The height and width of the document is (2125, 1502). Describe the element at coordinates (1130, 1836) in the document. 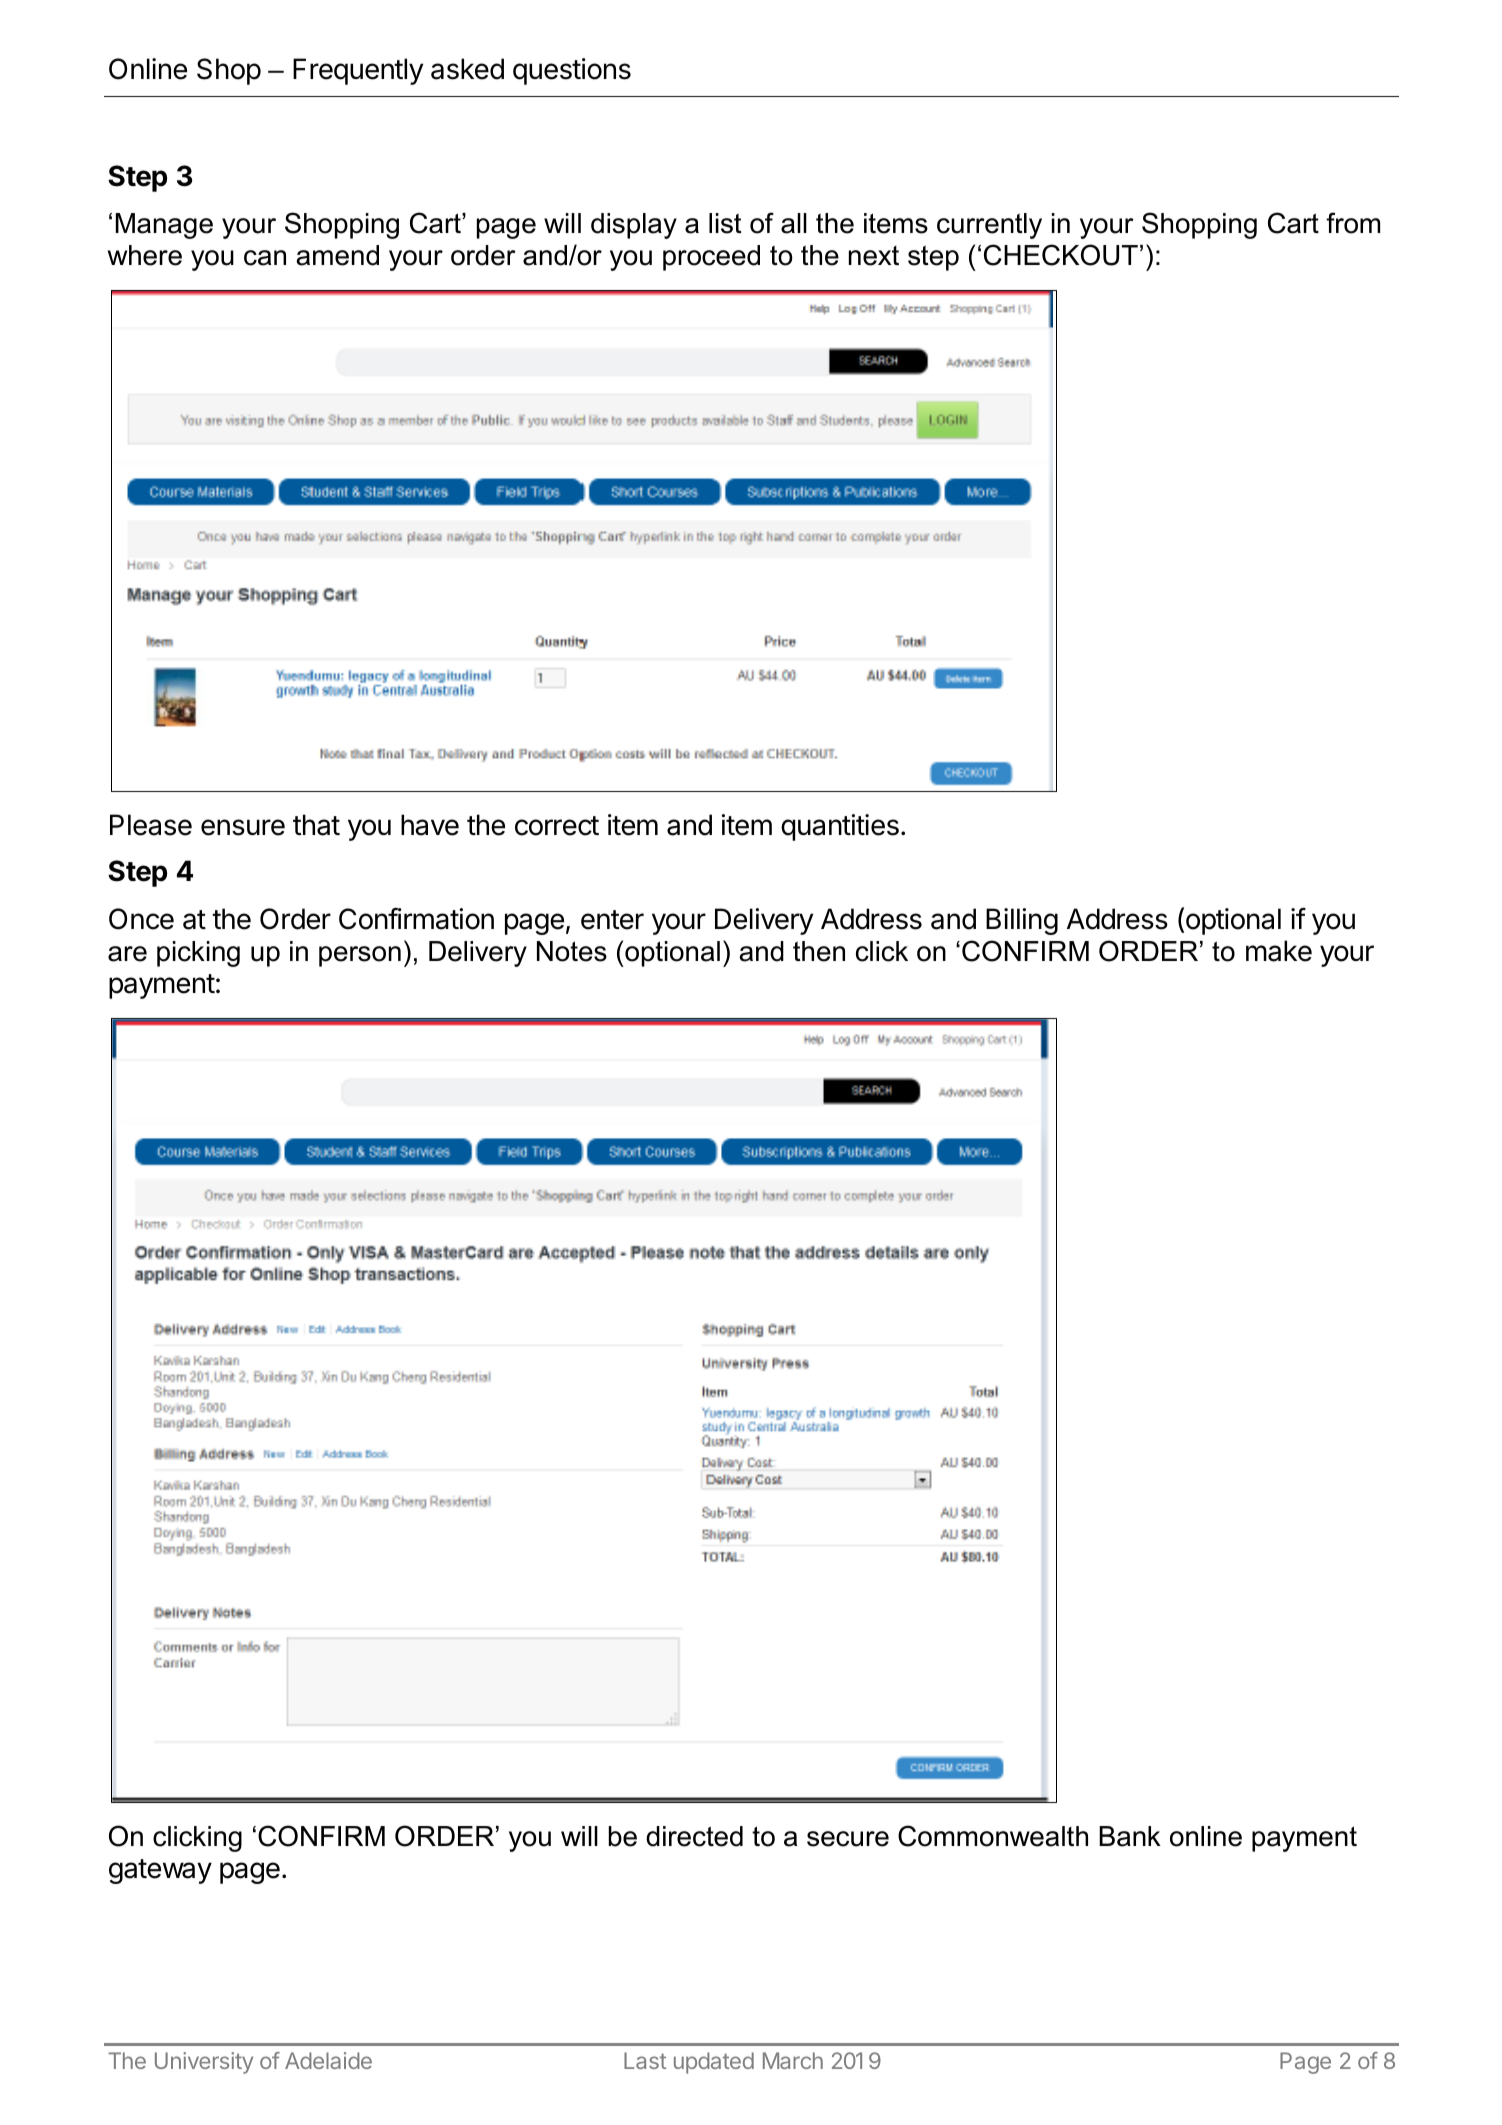

I see `Bank` at that location.
